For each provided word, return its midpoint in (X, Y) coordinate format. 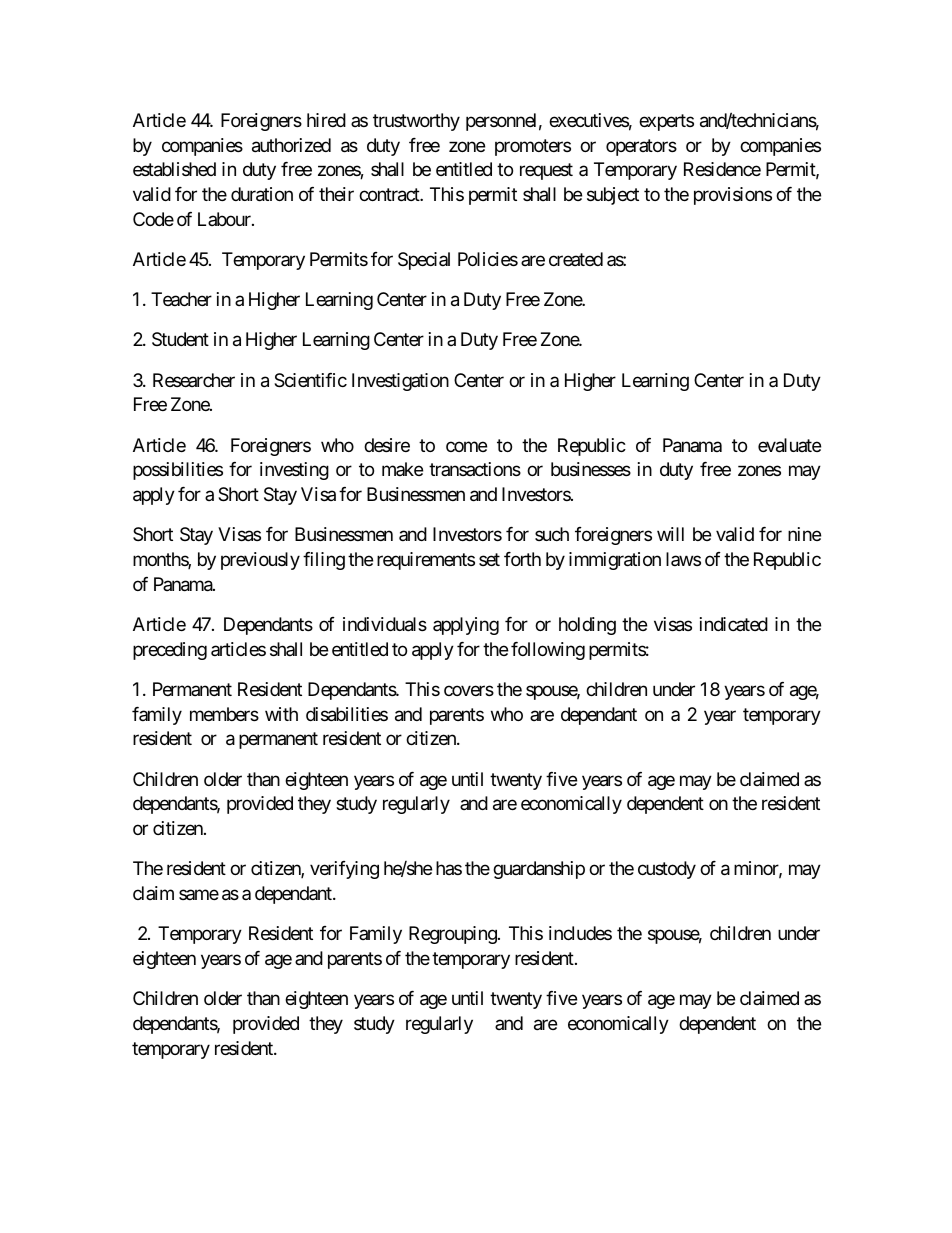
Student (180, 339)
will (670, 534)
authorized (291, 145)
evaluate (789, 445)
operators (641, 147)
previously (260, 561)
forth (522, 559)
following (548, 651)
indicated (734, 624)
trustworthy (416, 122)
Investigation (400, 382)
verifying (344, 870)
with (281, 714)
